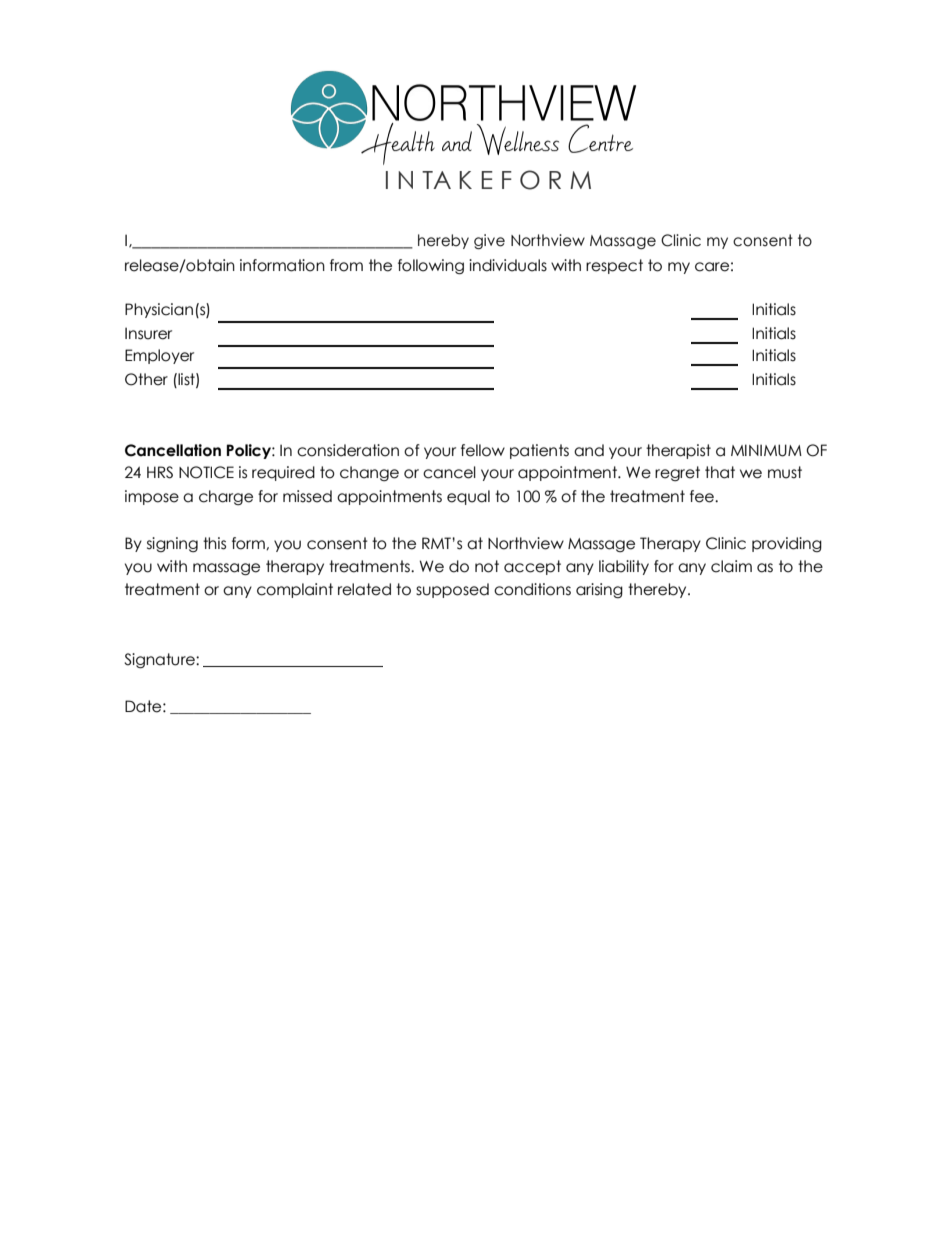  What do you see at coordinates (431, 266) in the screenshot?
I see `following` at bounding box center [431, 266].
